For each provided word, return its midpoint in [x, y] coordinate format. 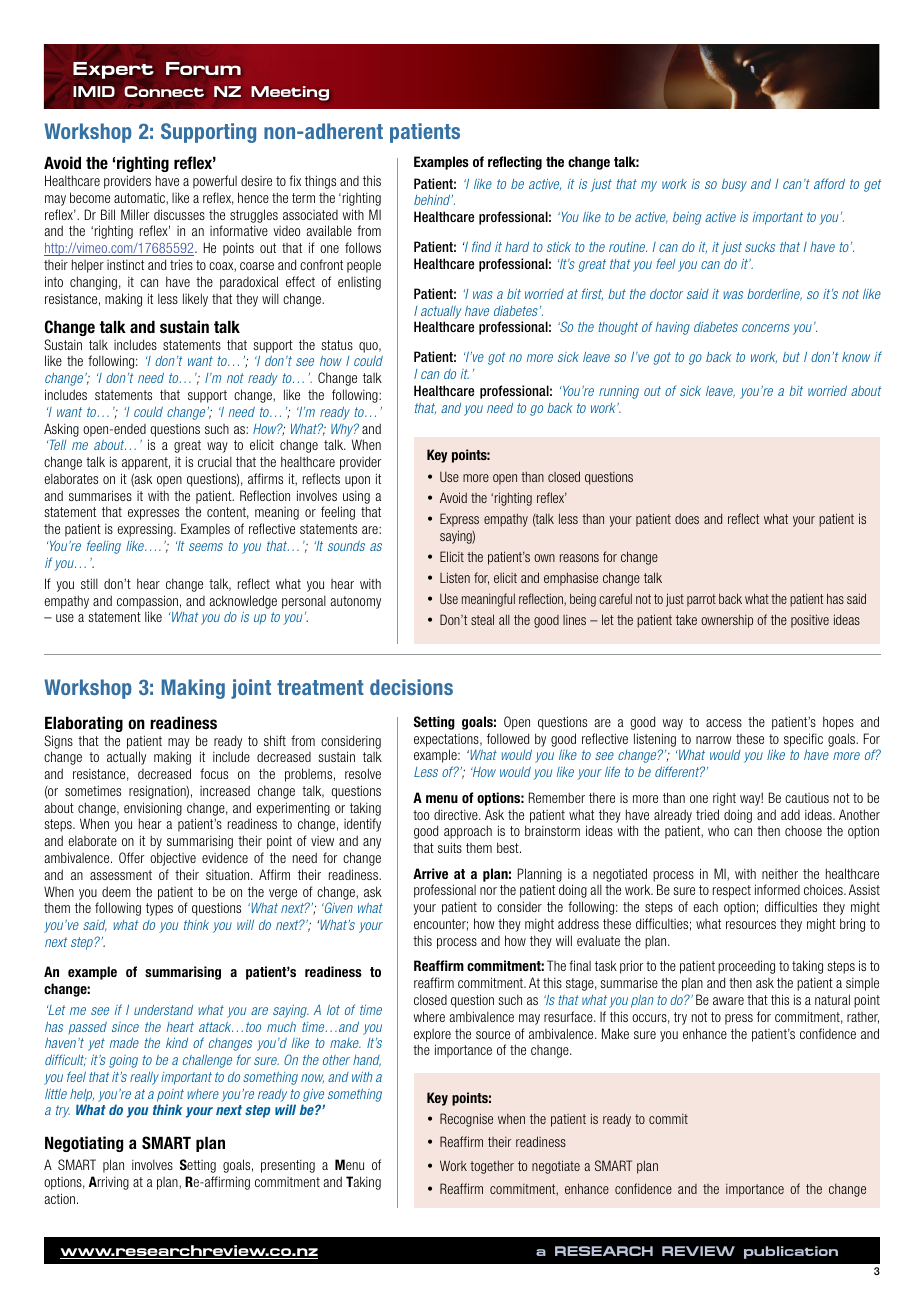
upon [357, 481]
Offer [131, 857]
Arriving [109, 1183]
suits [450, 847]
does [687, 518]
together [492, 1167]
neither [780, 873]
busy [734, 185]
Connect [164, 91]
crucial [215, 461]
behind [433, 200]
